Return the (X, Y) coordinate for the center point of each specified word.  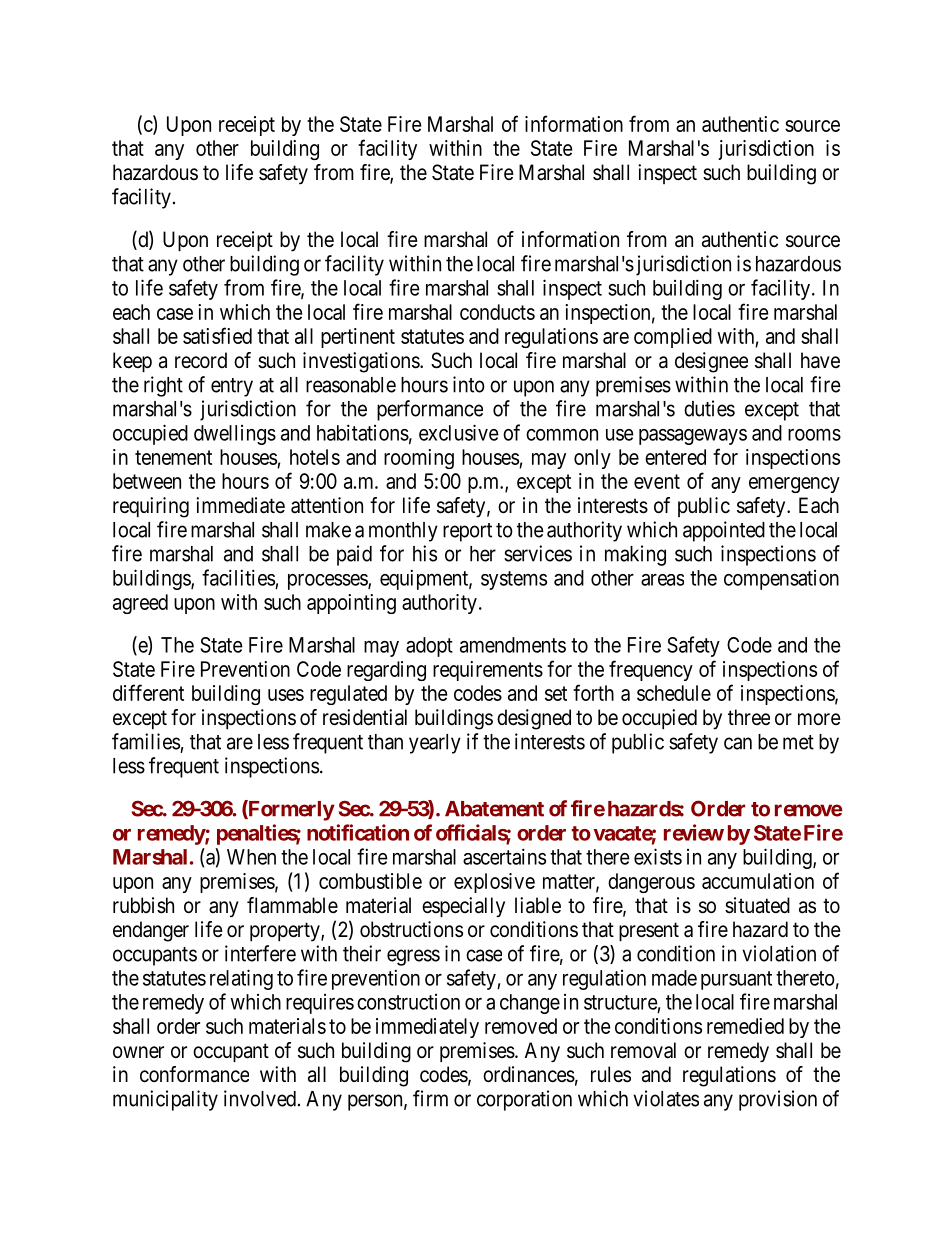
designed (534, 719)
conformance (194, 1074)
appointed (724, 531)
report (467, 532)
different (148, 692)
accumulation (758, 881)
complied (673, 338)
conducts (497, 312)
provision (778, 1100)
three (749, 717)
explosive (494, 883)
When (251, 857)
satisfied (217, 335)
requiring (151, 507)
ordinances (529, 1074)
